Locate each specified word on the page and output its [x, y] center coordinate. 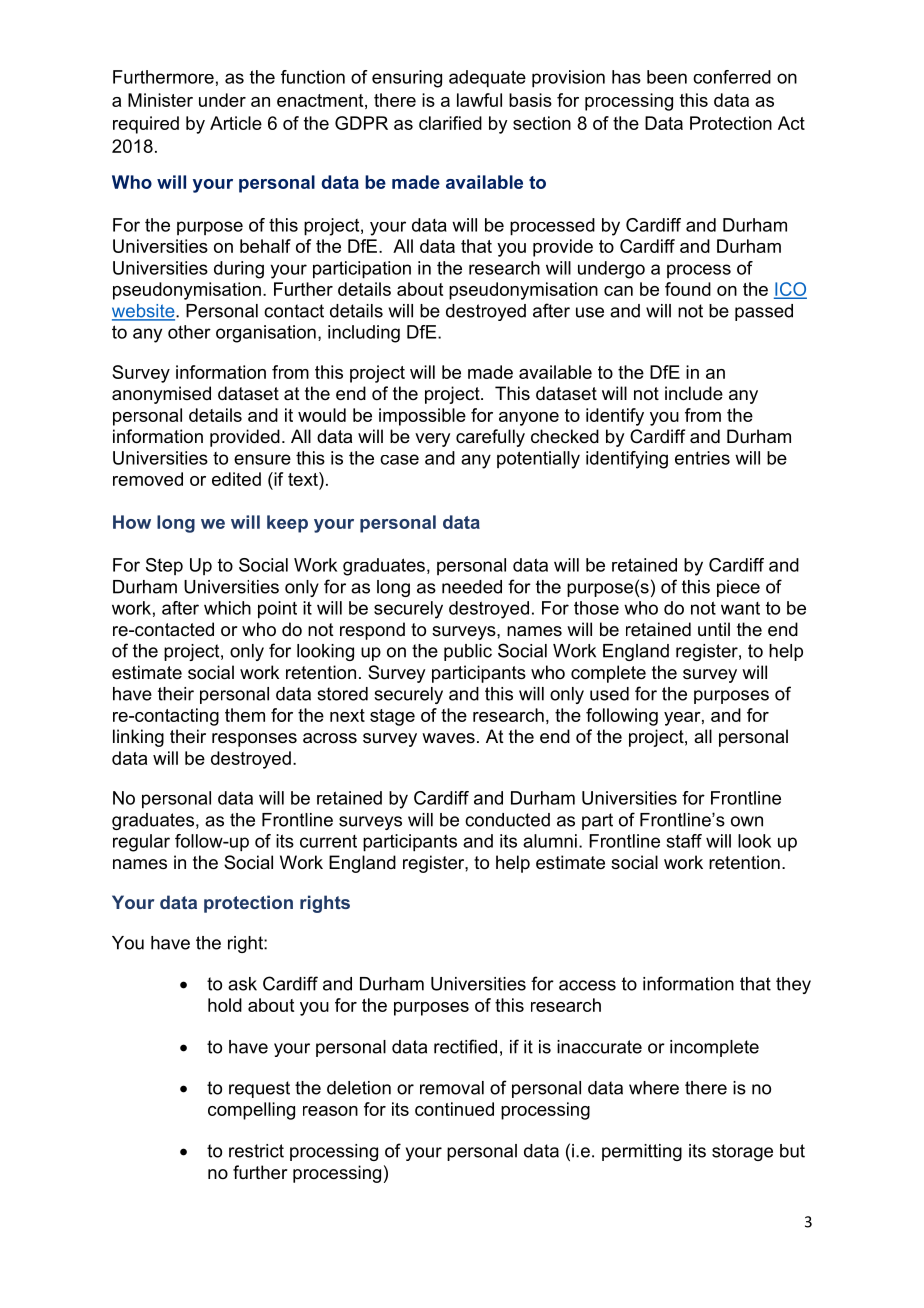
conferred [732, 77]
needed [472, 587]
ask [242, 984]
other [189, 332]
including [364, 334]
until [714, 629]
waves [448, 738]
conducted [507, 820]
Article [236, 123]
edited [236, 479]
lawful [479, 100]
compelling [251, 1111]
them [245, 715]
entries [702, 458]
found [688, 289]
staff [684, 841]
